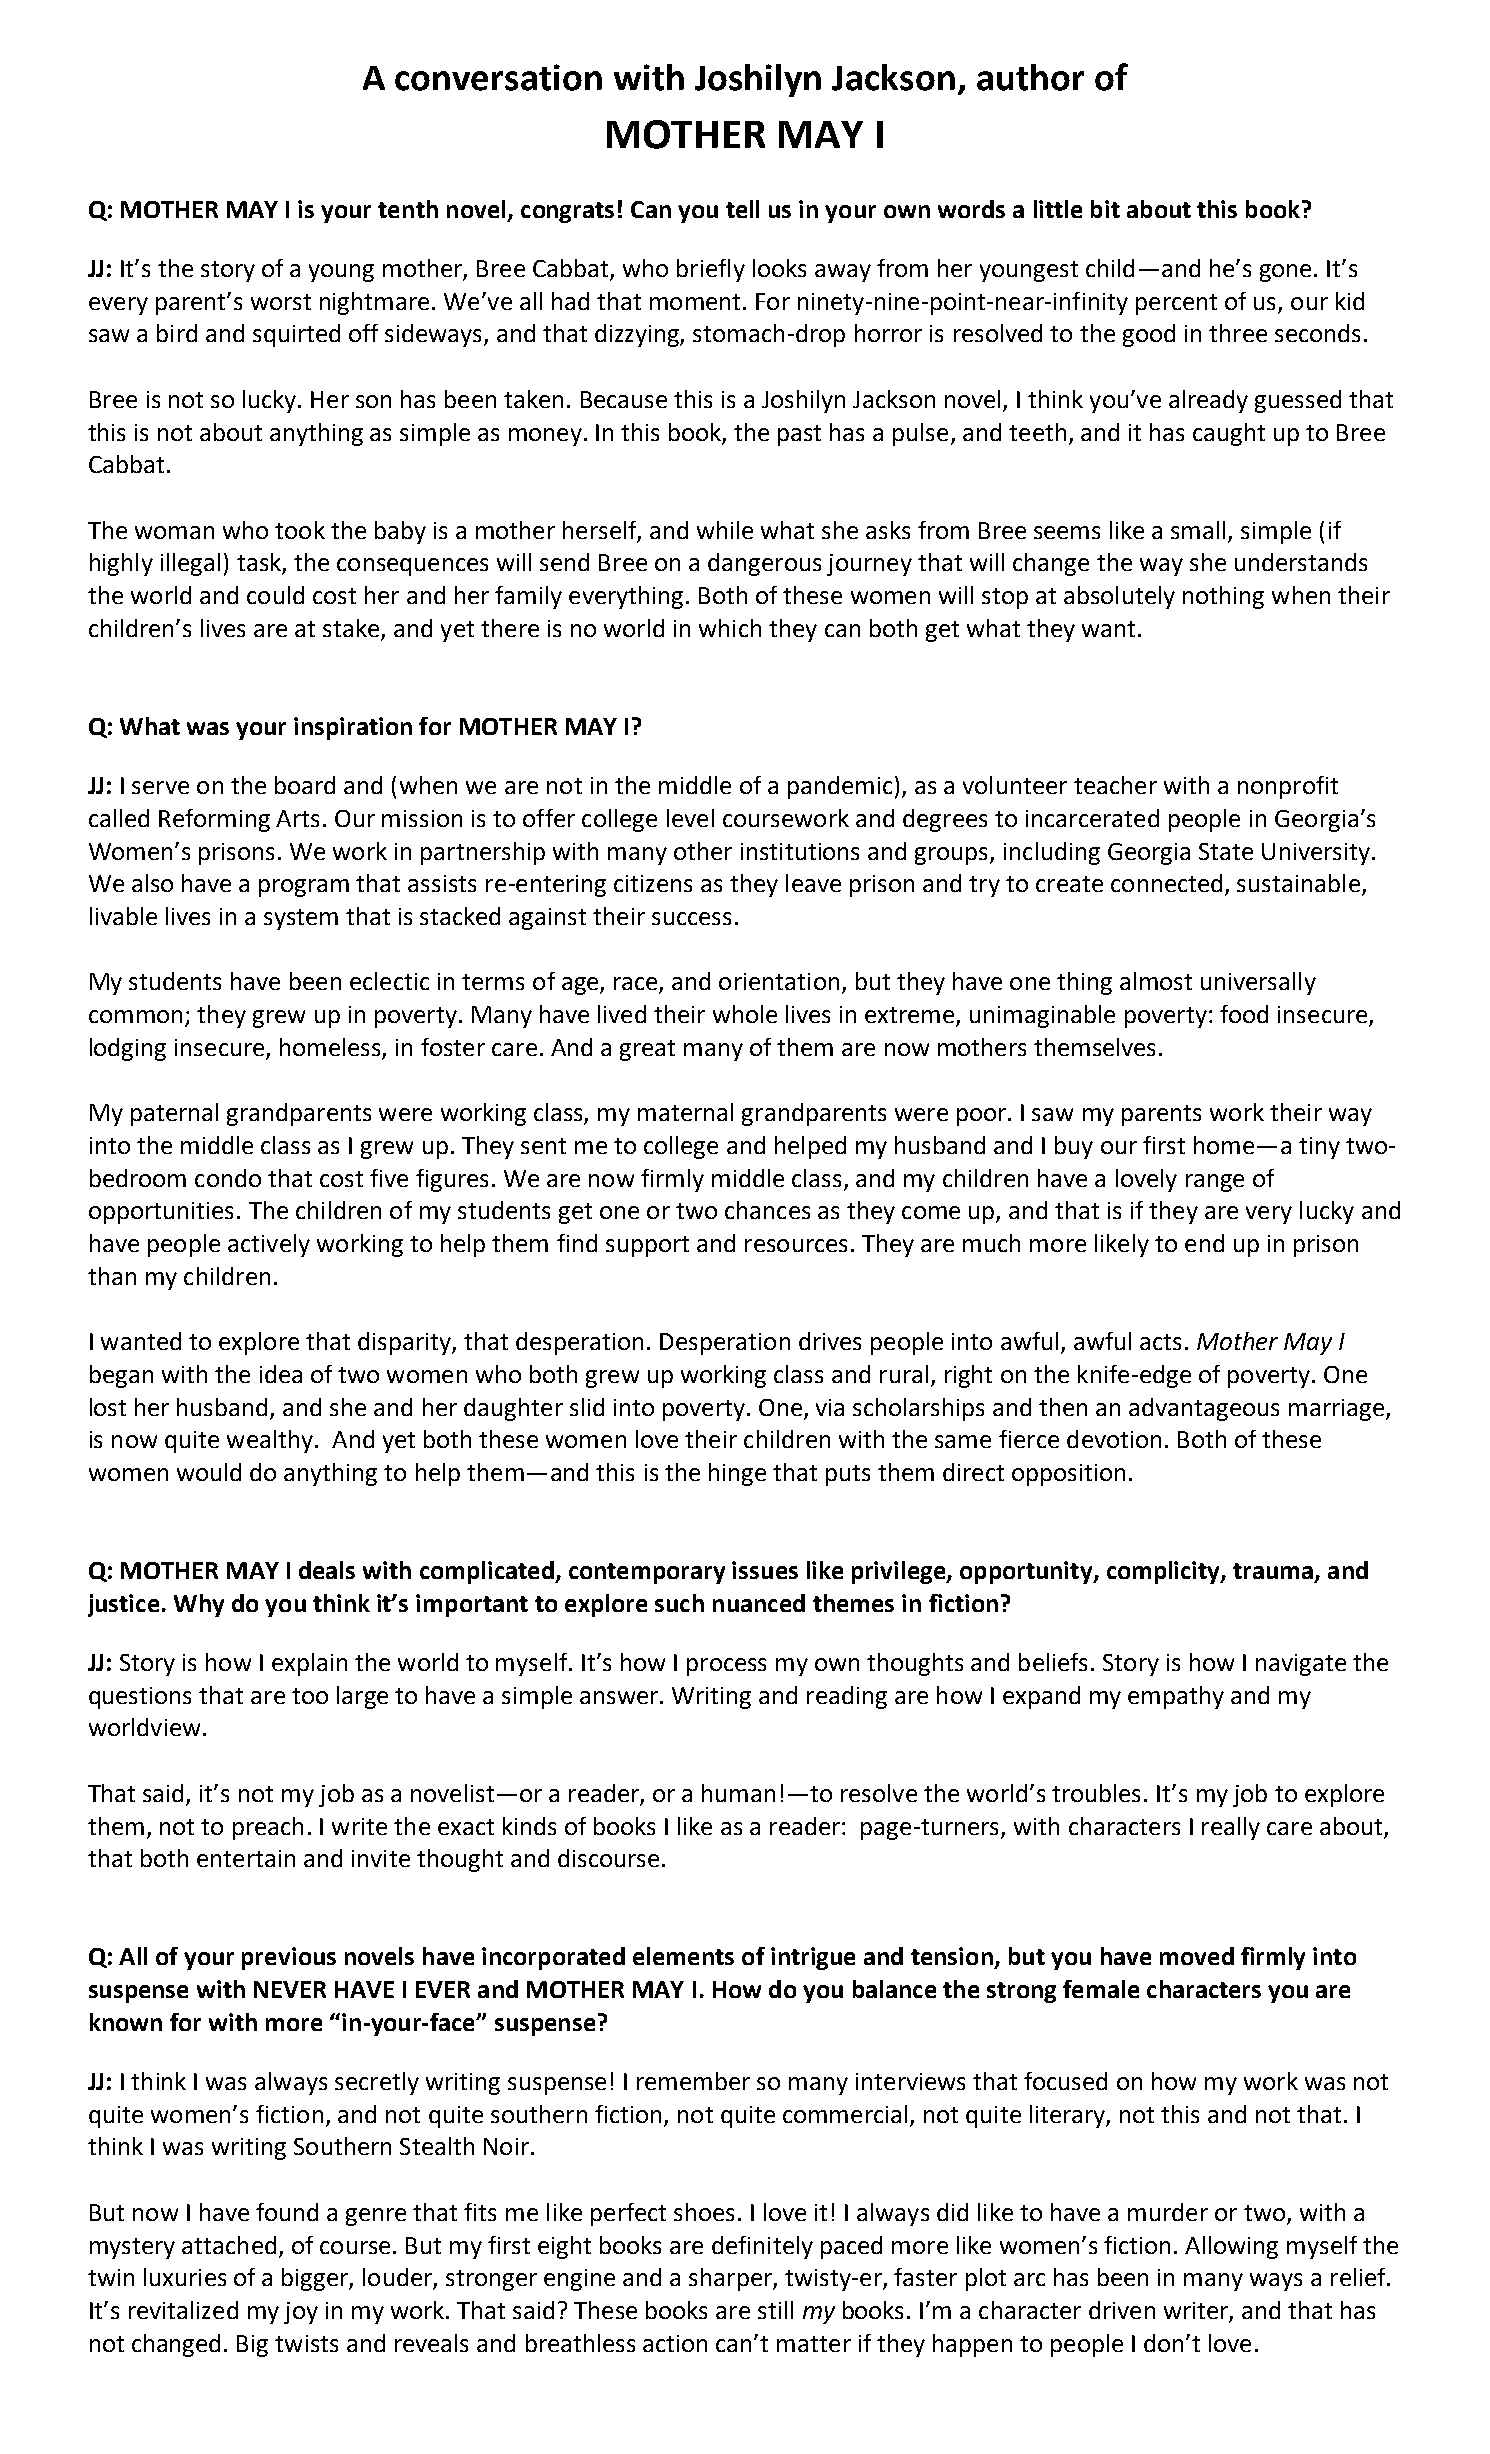 Image resolution: width=1490 pixels, height=2454 pixels. I want to click on sharper, so click(731, 2279).
